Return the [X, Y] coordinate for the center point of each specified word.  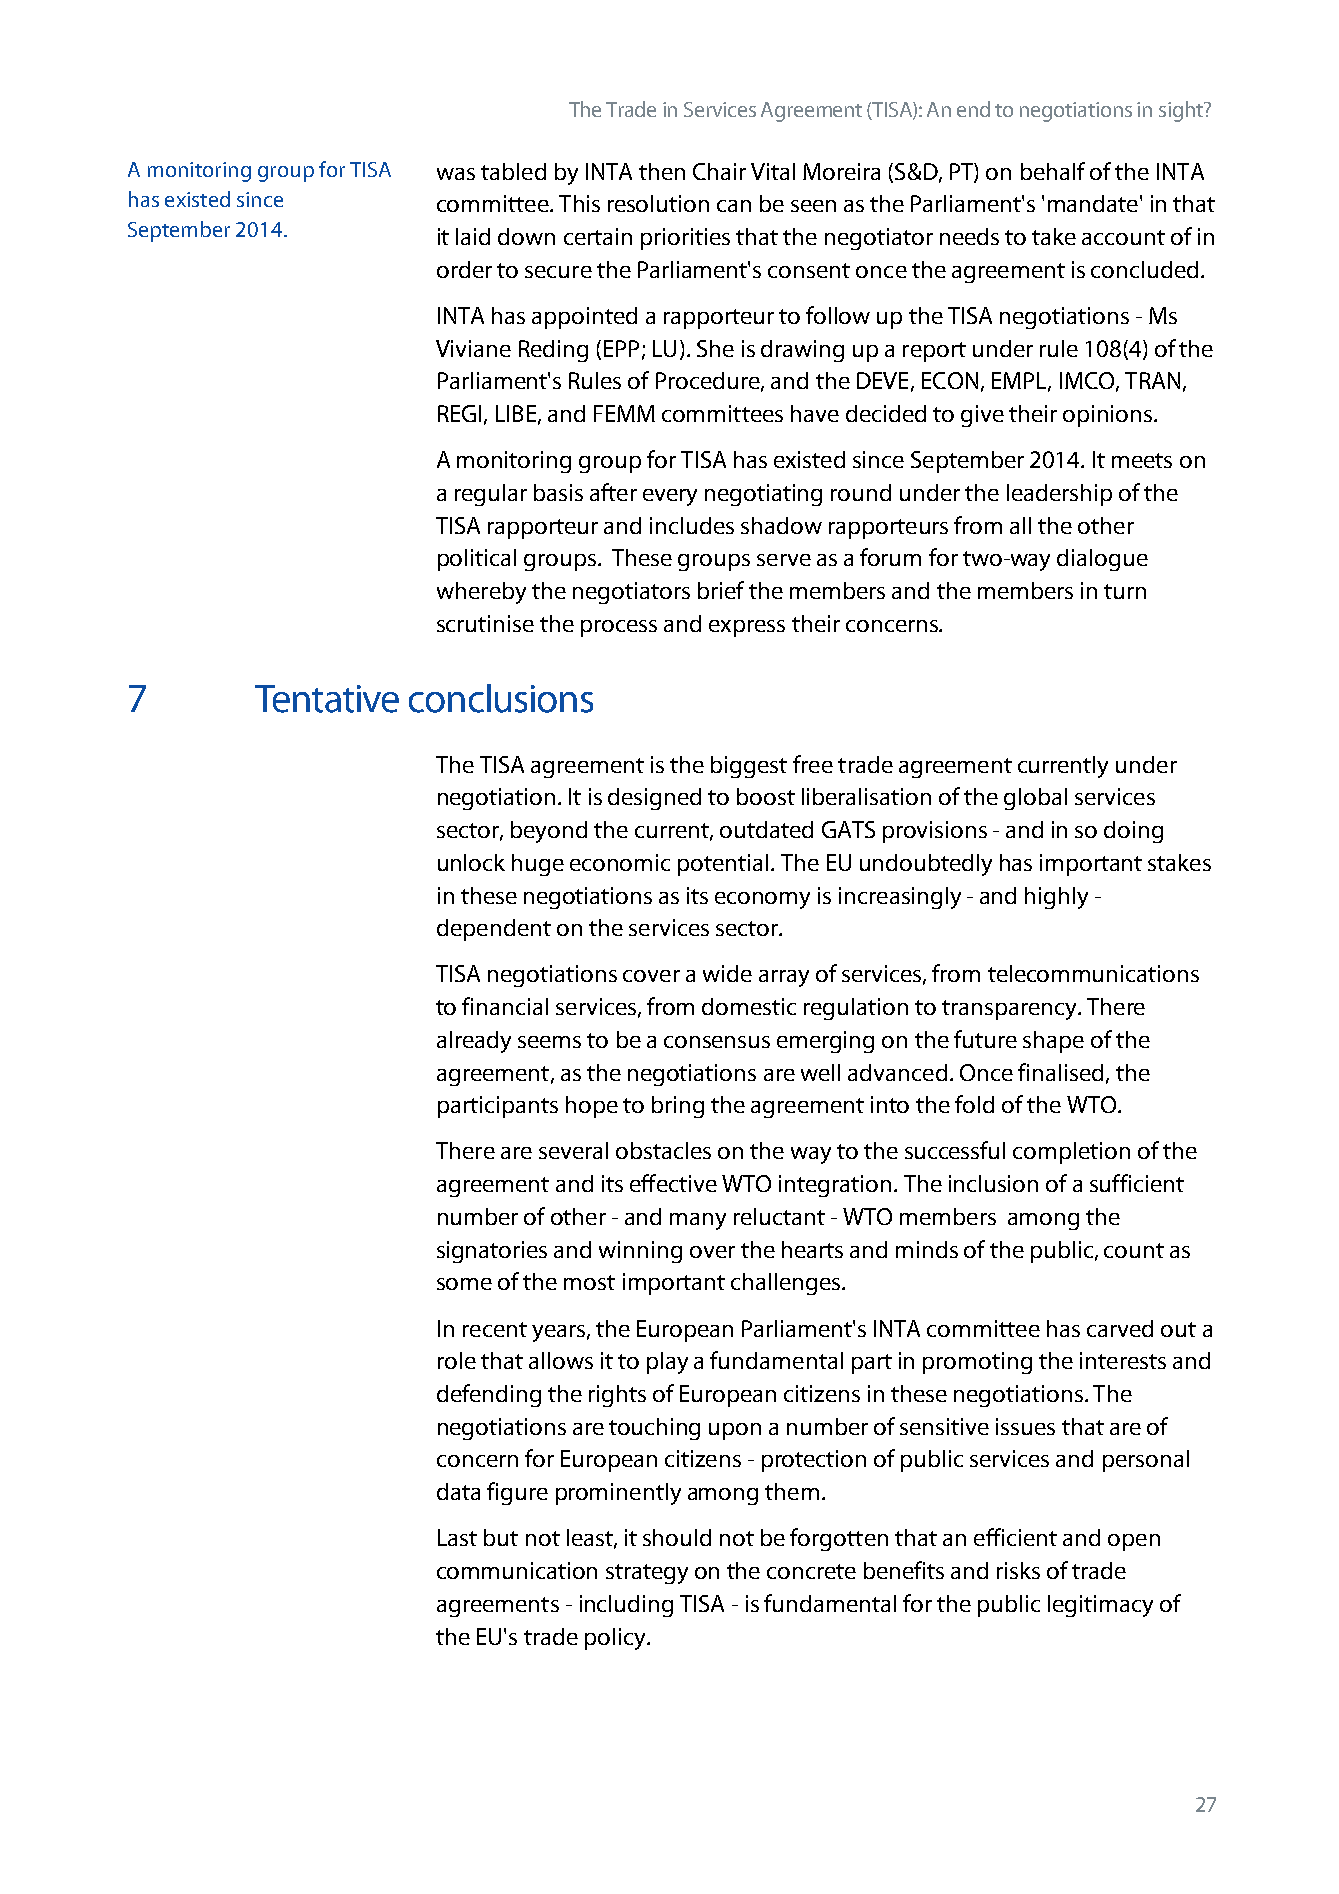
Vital [773, 171]
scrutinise [485, 623]
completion [1071, 1153]
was [456, 174]
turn [1125, 591]
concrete [811, 1571]
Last [457, 1537]
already [474, 1042]
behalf [1053, 171]
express [747, 628]
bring [678, 1107]
